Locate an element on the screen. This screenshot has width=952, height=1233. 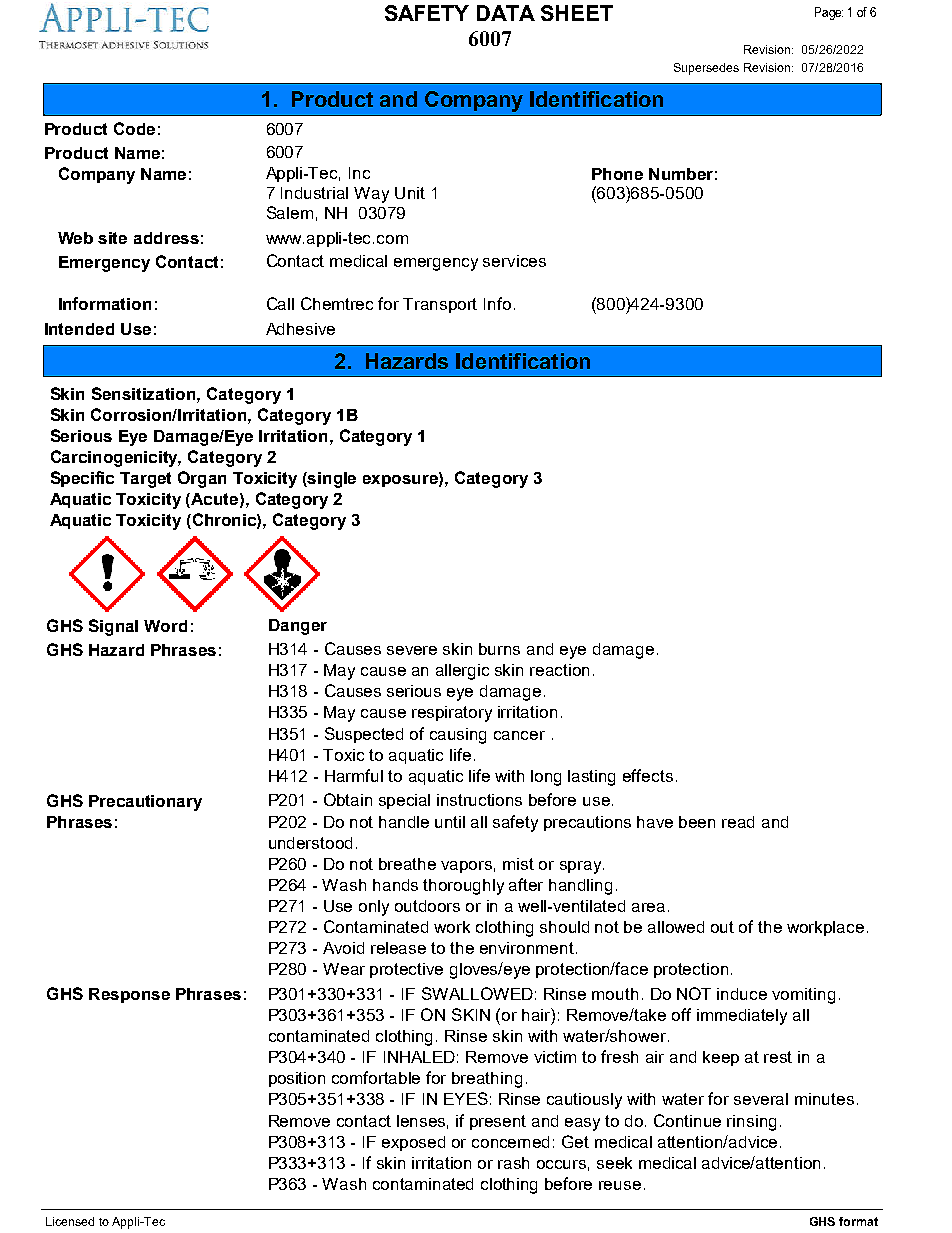
Code is located at coordinates (134, 128).
